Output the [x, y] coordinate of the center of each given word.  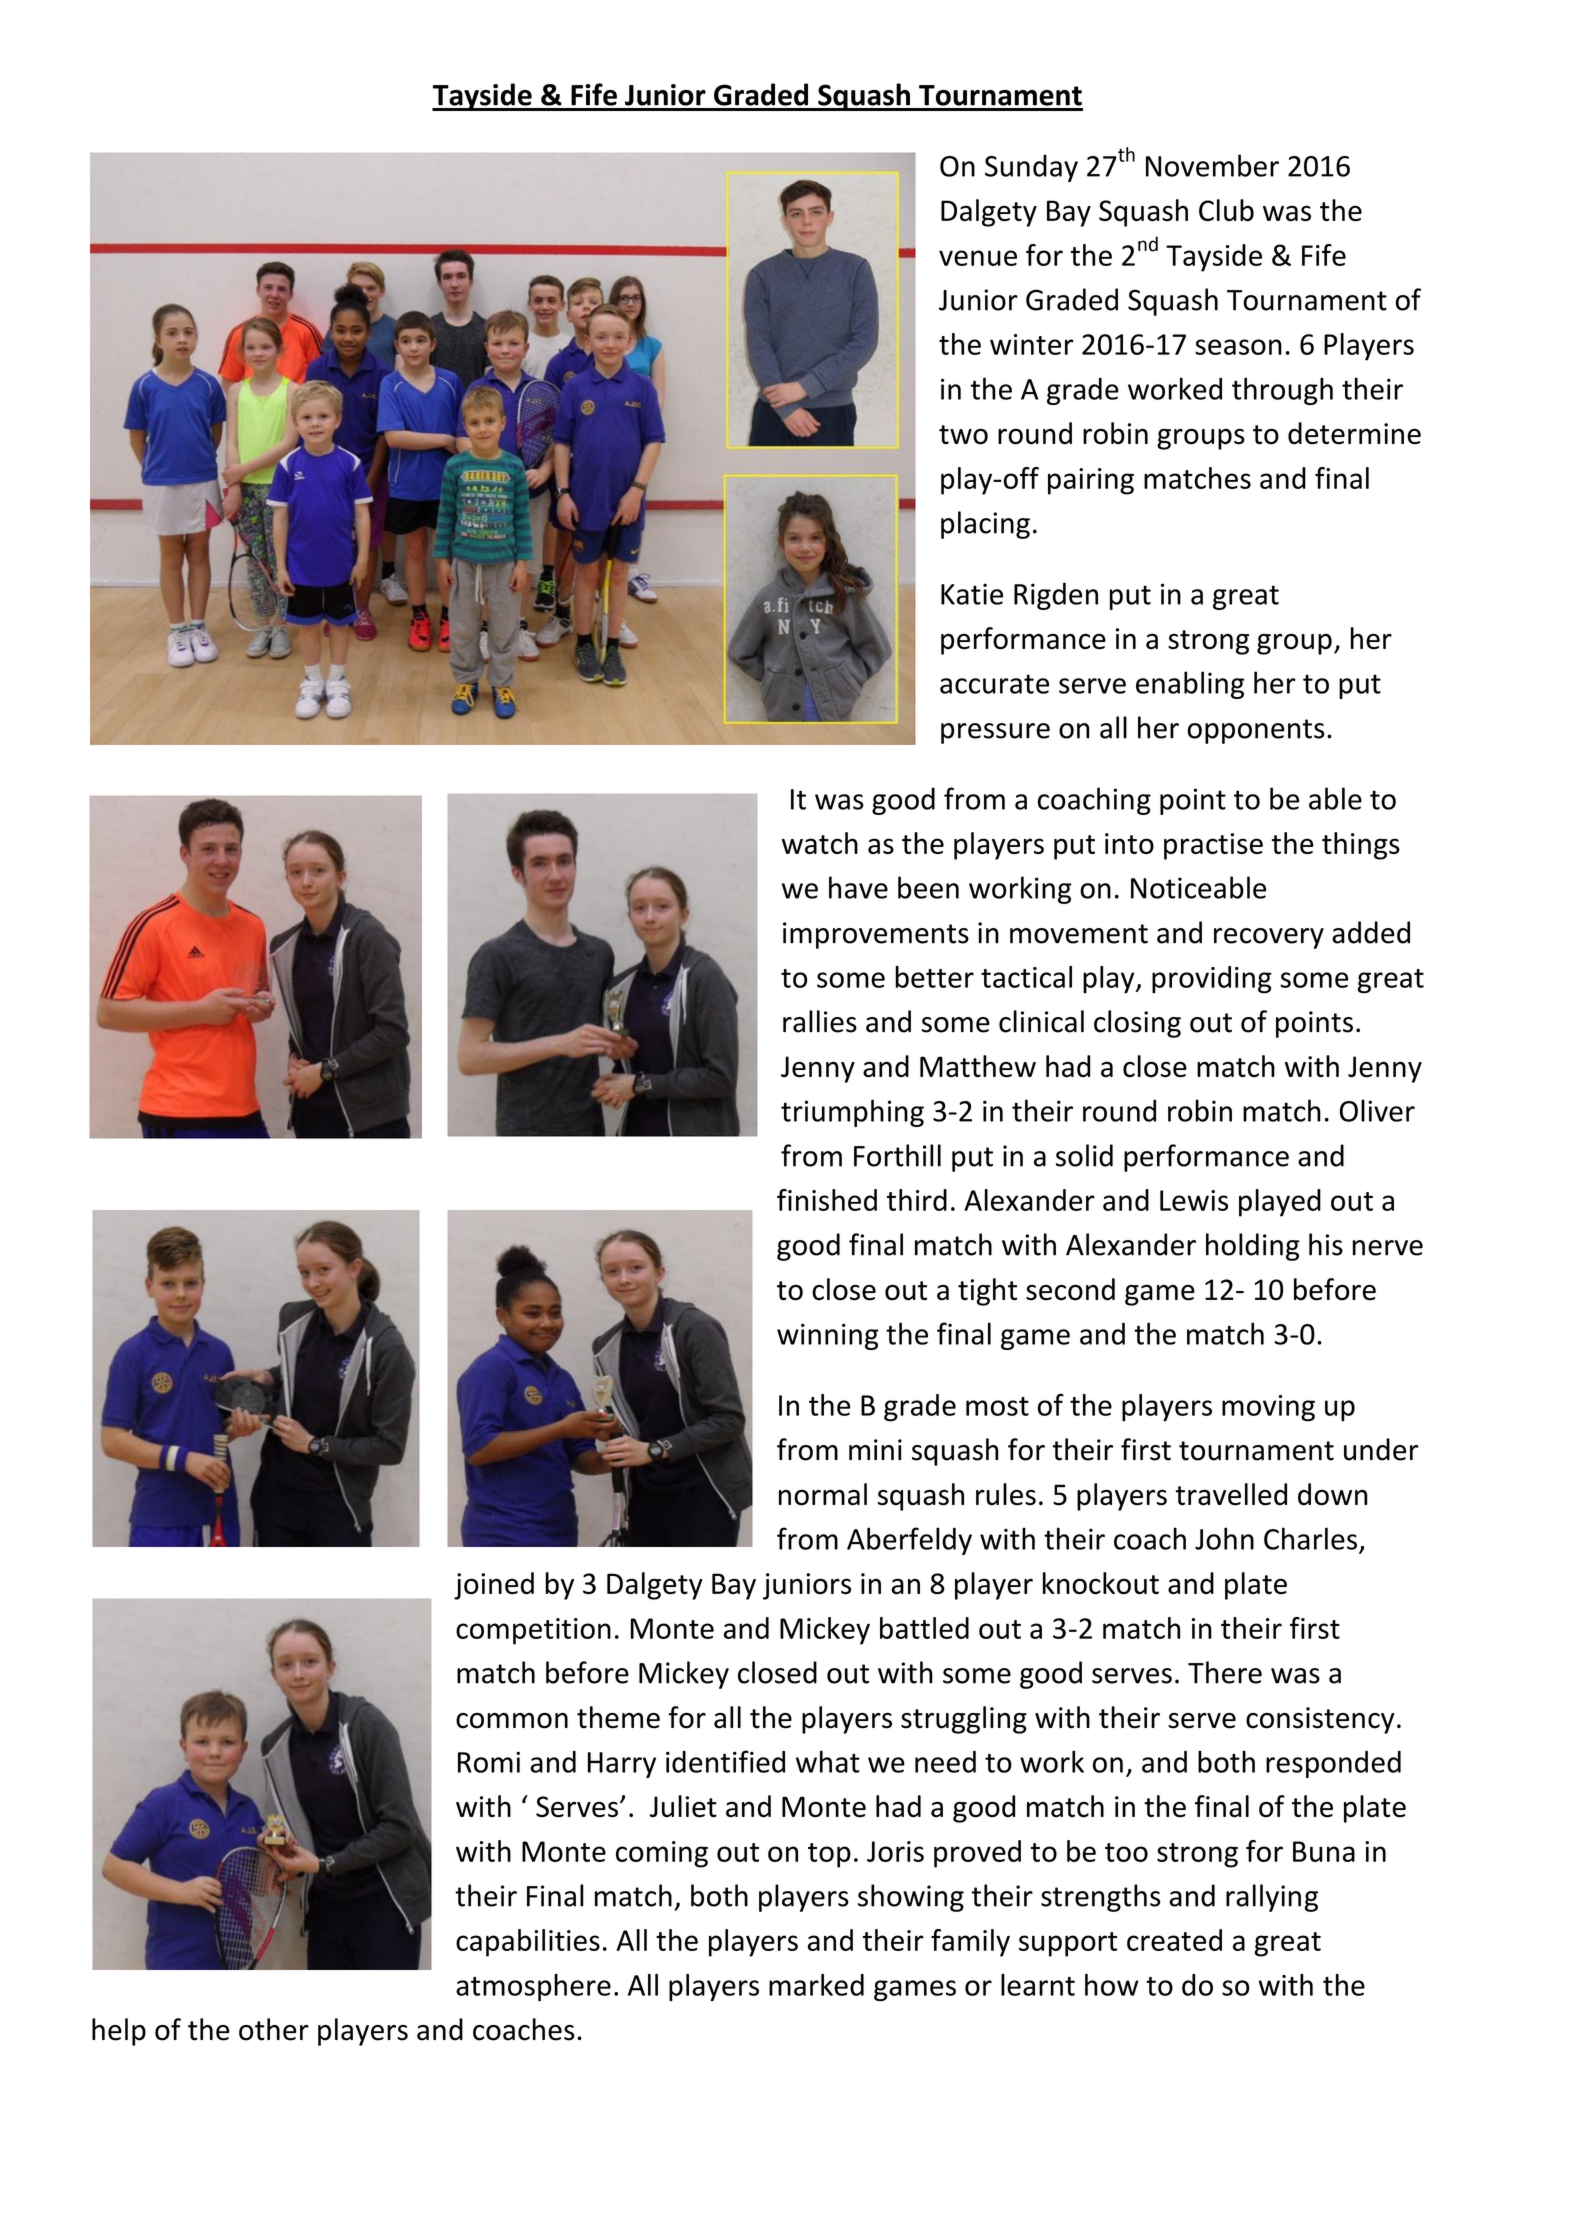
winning [827, 1336]
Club [1226, 210]
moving [1268, 1408]
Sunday [1031, 168]
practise [1213, 846]
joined [494, 1586]
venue [978, 258]
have [858, 887]
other [274, 2029]
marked [816, 1985]
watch [820, 843]
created [1174, 1940]
